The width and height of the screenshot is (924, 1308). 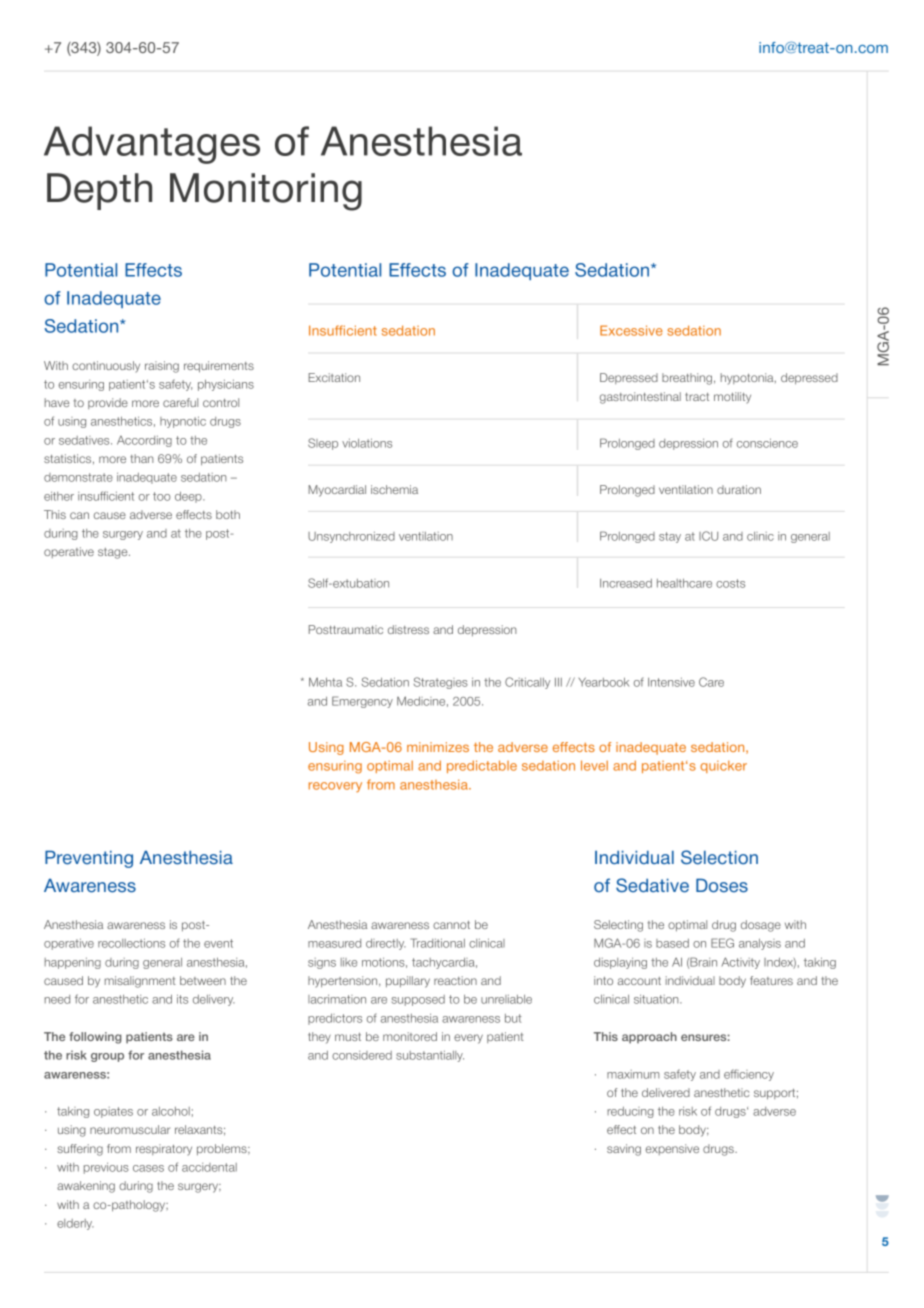 What do you see at coordinates (438, 747) in the screenshot?
I see `minimizes` at bounding box center [438, 747].
